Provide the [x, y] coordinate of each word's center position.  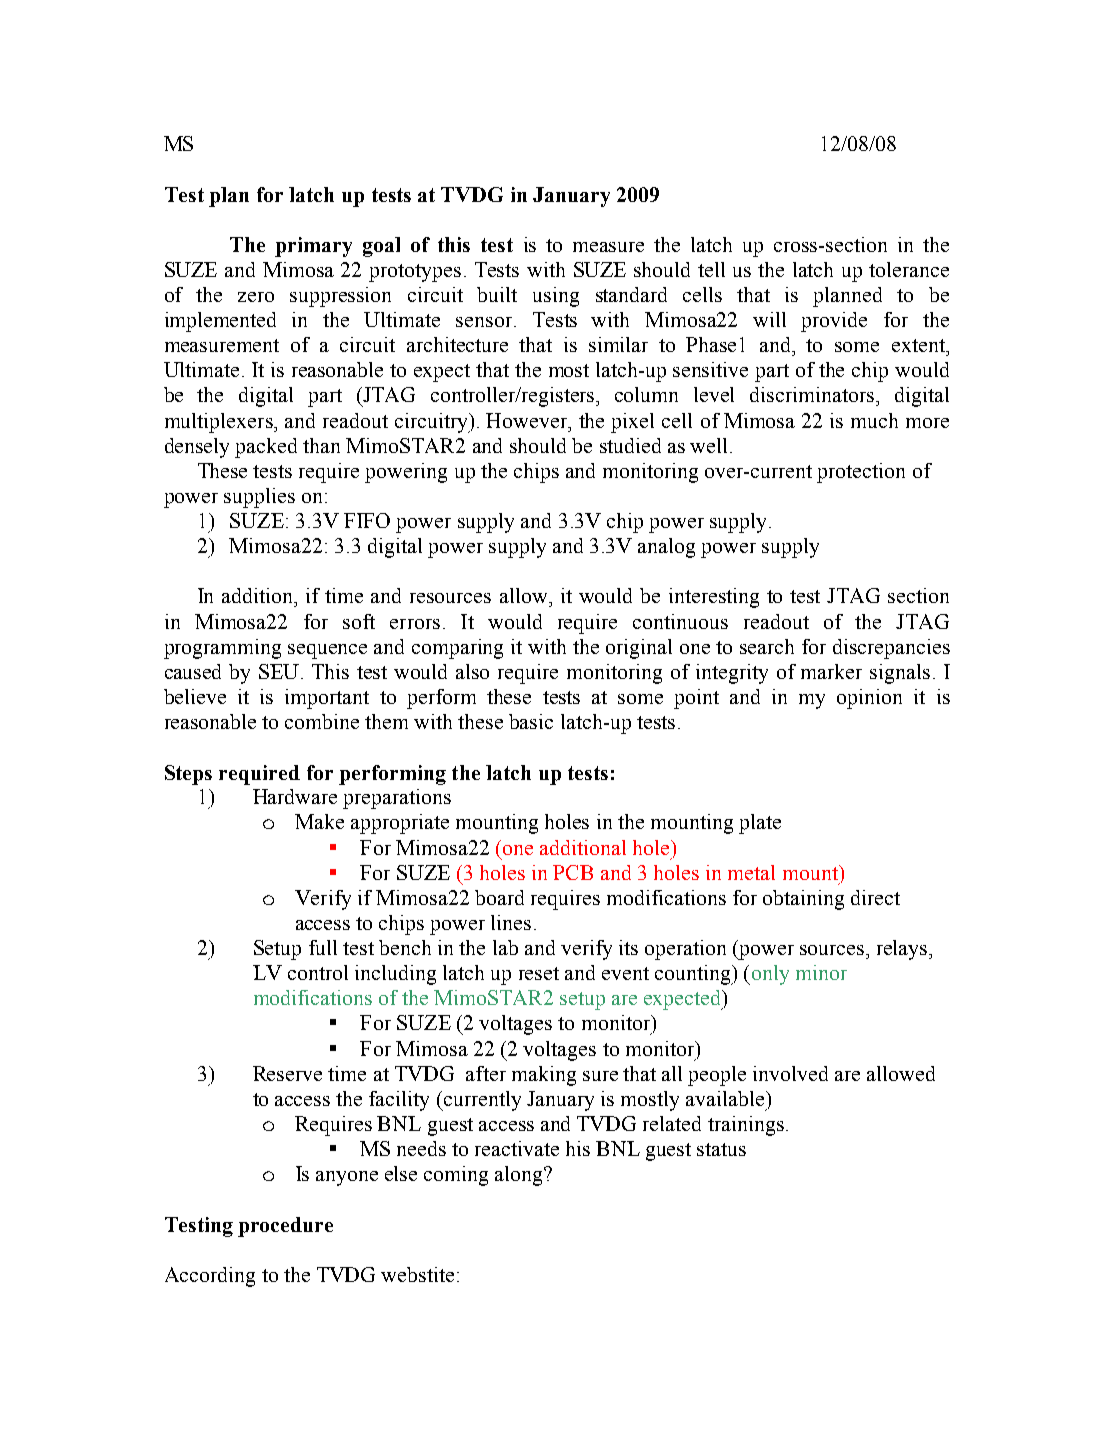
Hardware [295, 796]
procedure [285, 1227]
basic [531, 721]
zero [256, 297]
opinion [869, 699]
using [556, 297]
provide [834, 322]
